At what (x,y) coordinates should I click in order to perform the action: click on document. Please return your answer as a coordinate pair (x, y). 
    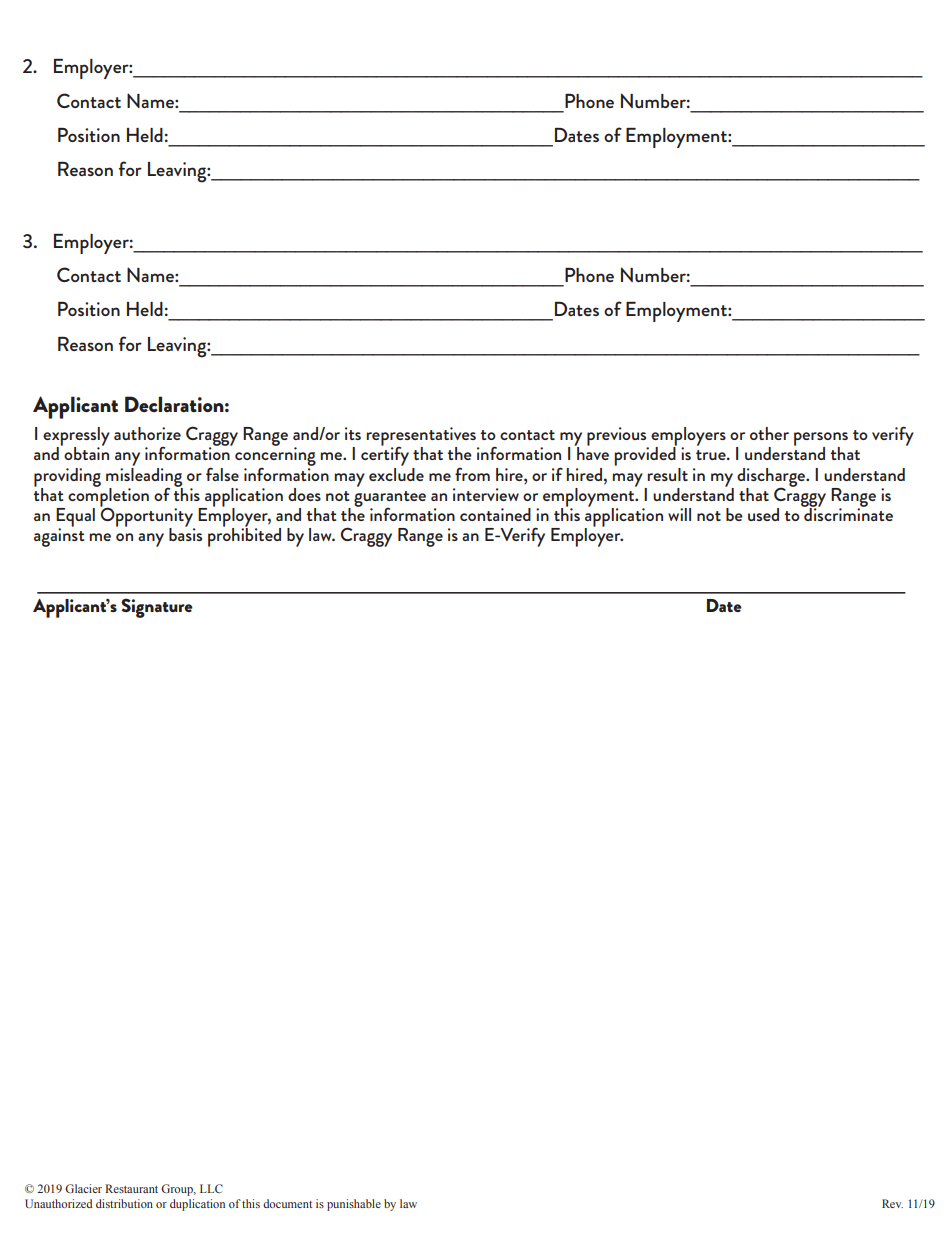
    Looking at the image, I should click on (287, 1203).
